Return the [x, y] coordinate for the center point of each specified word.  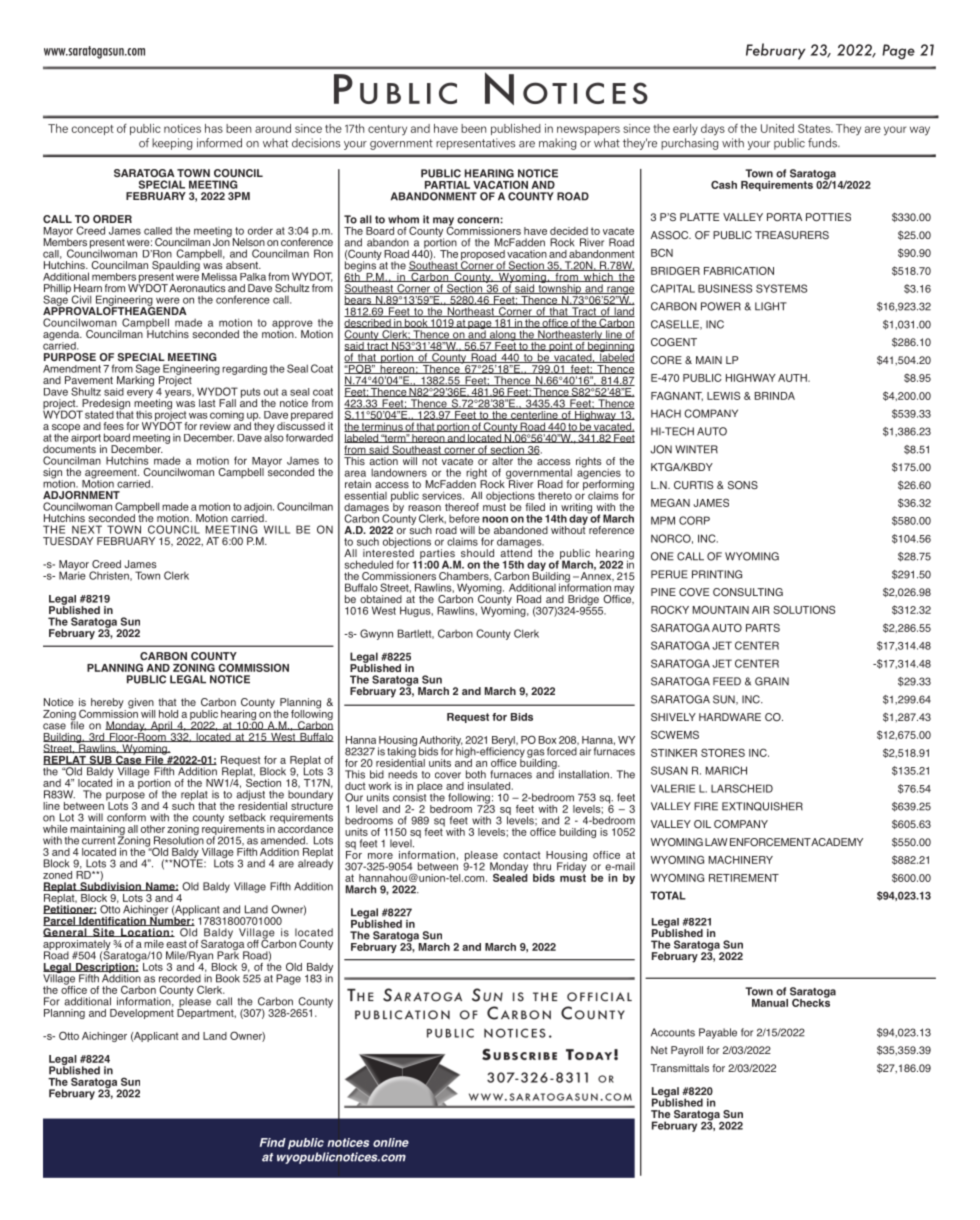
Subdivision [110, 885]
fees [113, 426]
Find [273, 1142]
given [141, 704]
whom [403, 219]
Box [547, 740]
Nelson [247, 241]
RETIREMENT [744, 878]
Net [659, 1050]
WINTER [696, 449]
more [380, 856]
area [355, 473]
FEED [727, 681]
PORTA [784, 217]
